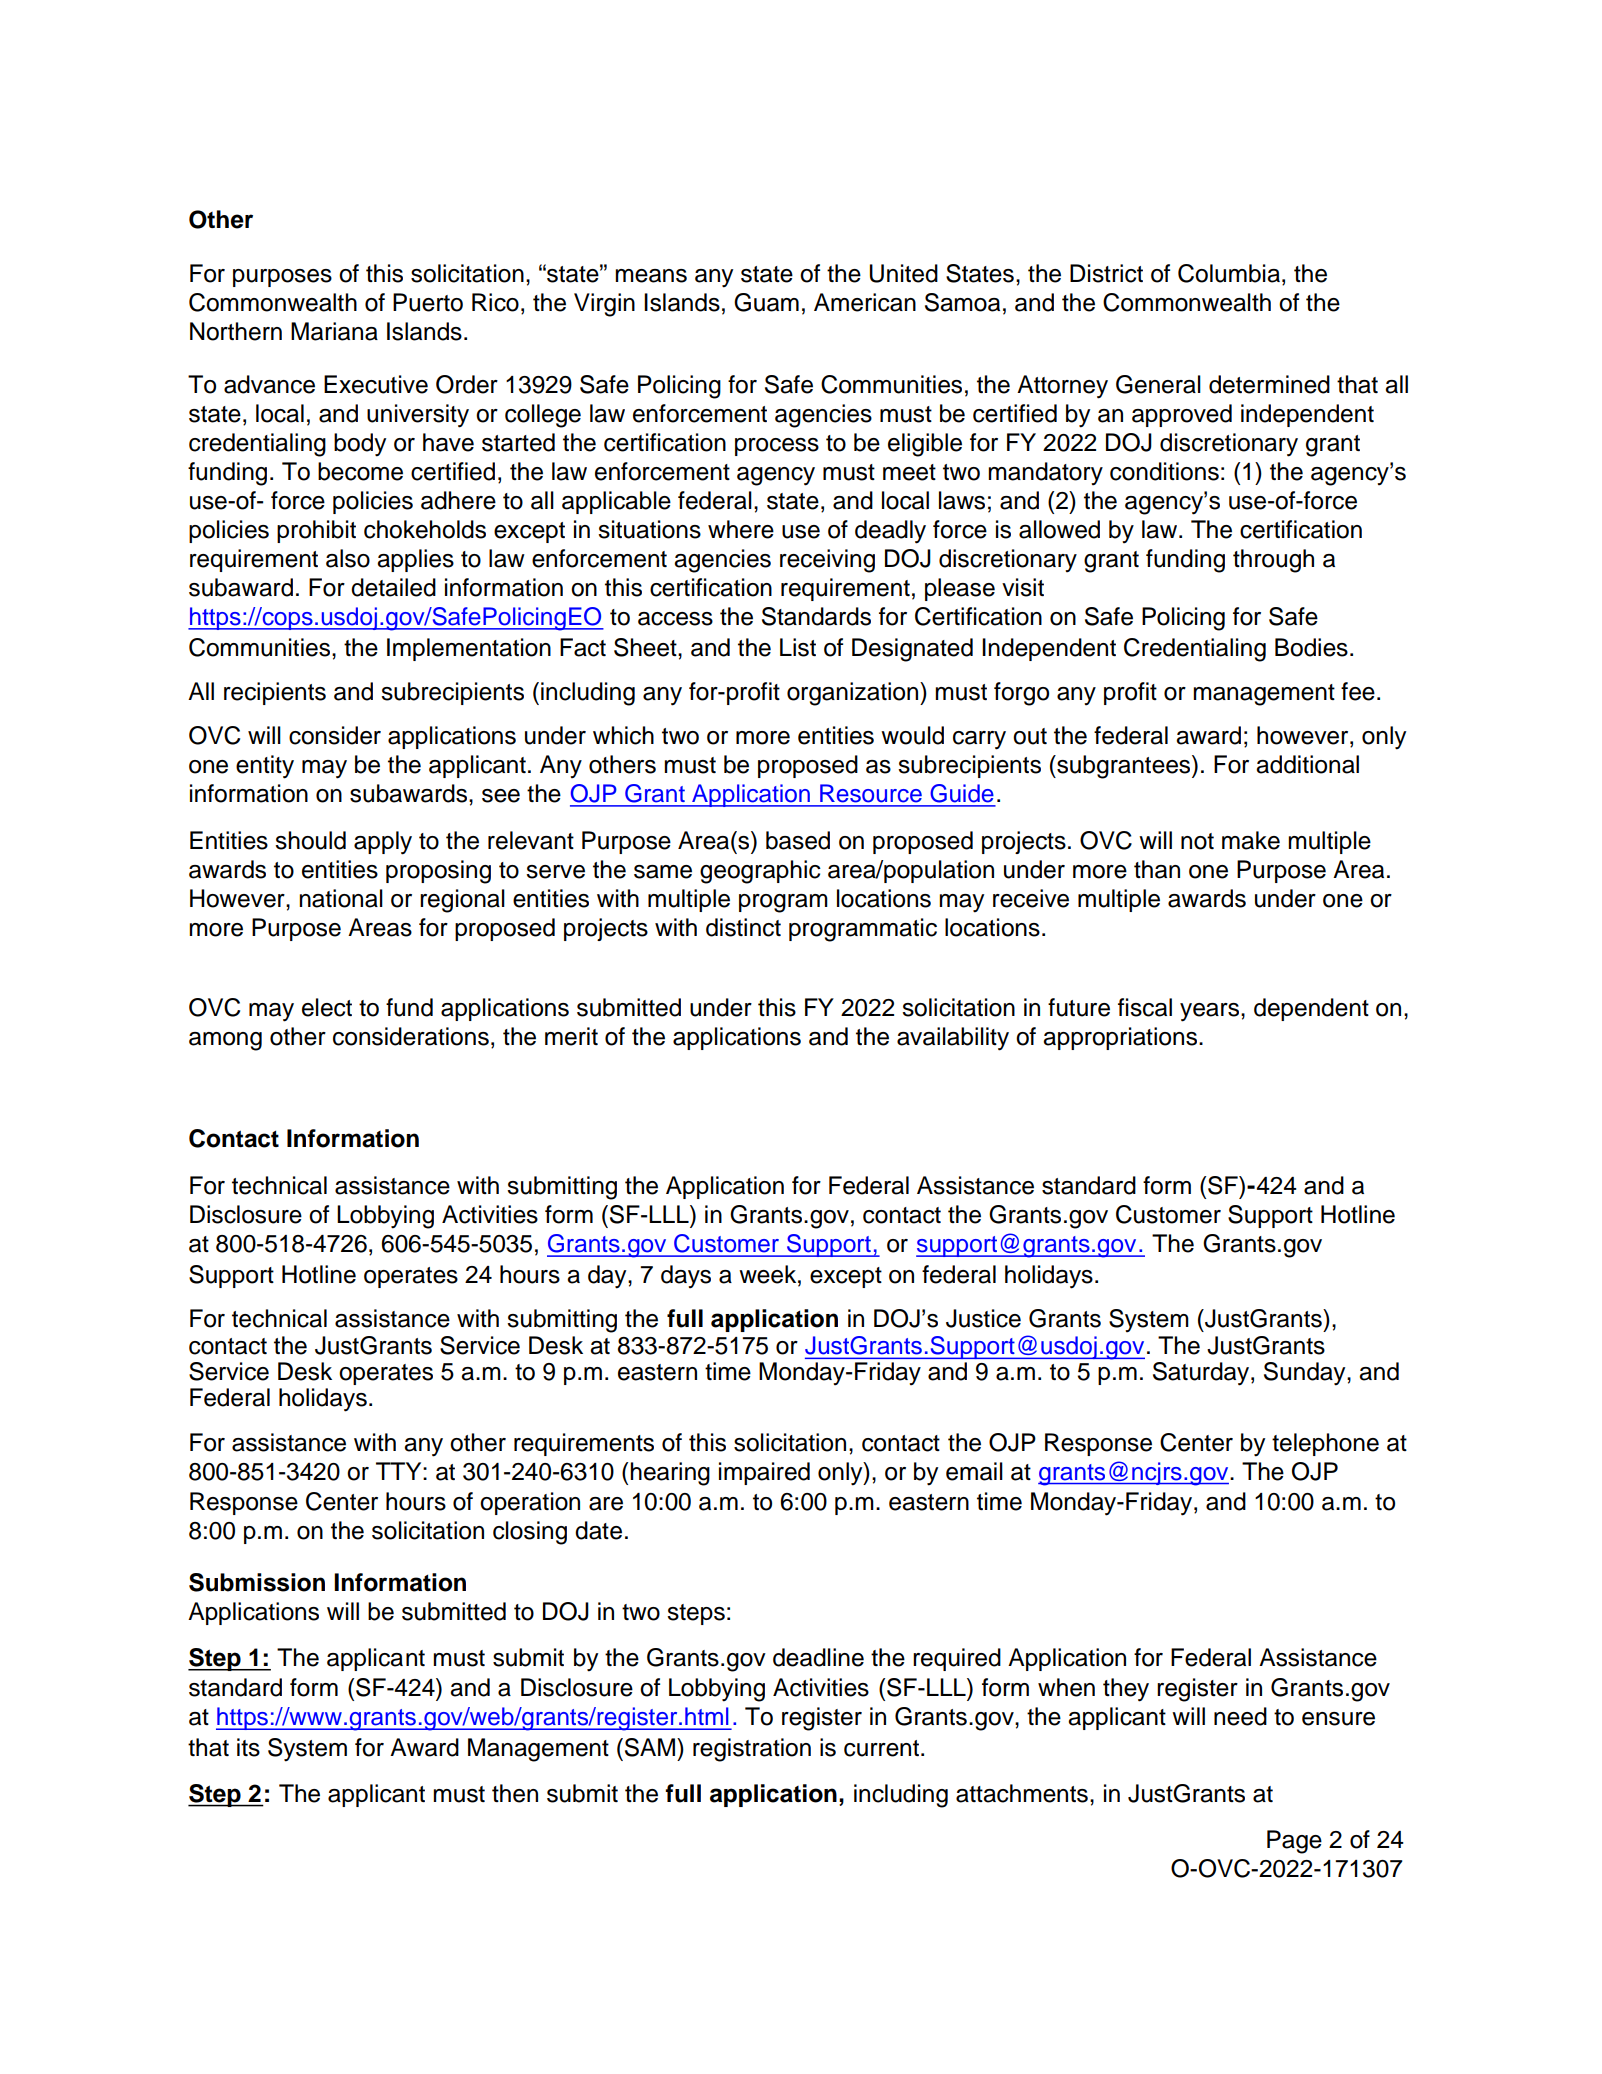 This page has height=2074, width=1602. What do you see at coordinates (383, 843) in the page?
I see `apply` at bounding box center [383, 843].
